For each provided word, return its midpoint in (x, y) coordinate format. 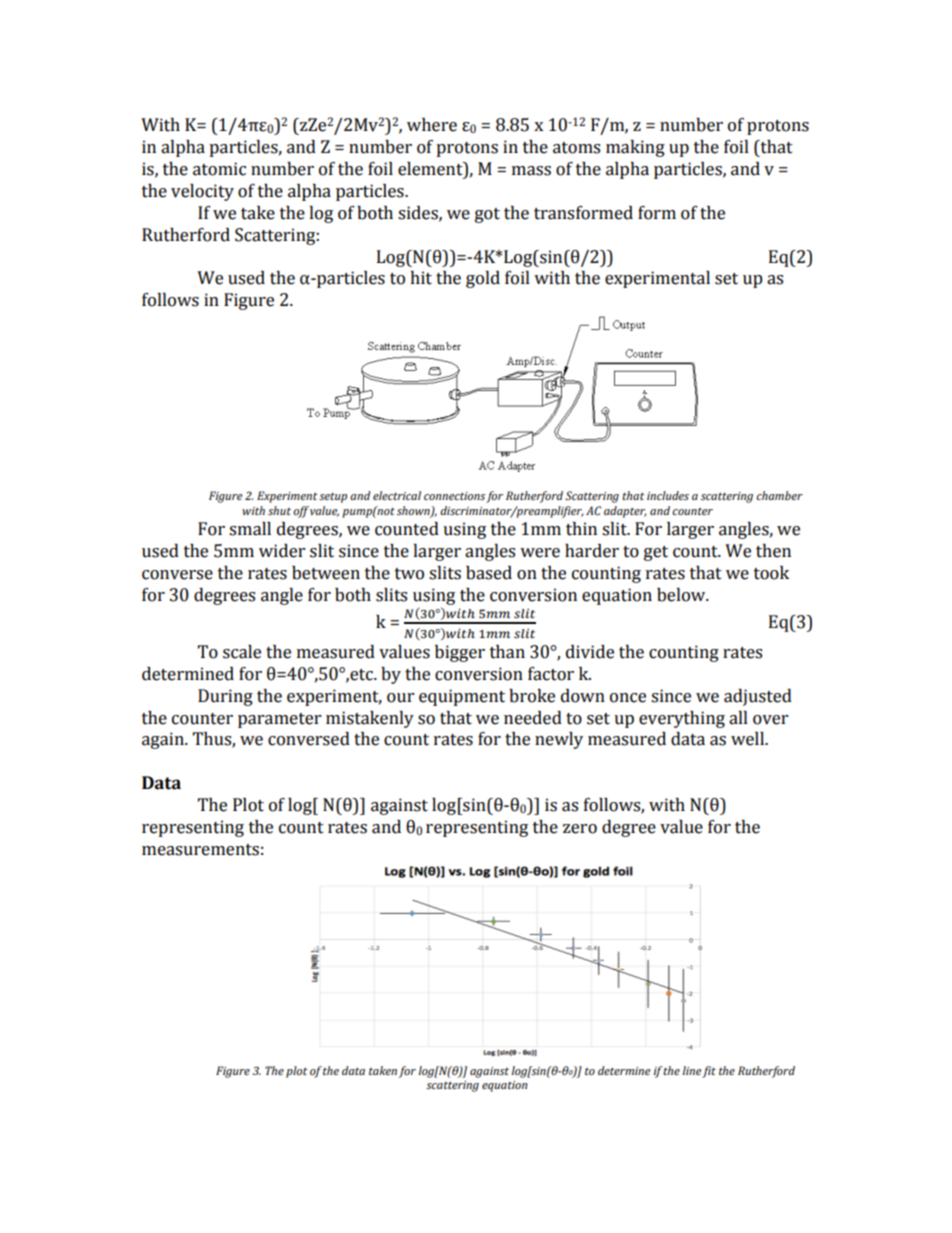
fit (709, 1072)
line (691, 1070)
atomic (219, 169)
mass (531, 171)
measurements (200, 850)
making (635, 148)
